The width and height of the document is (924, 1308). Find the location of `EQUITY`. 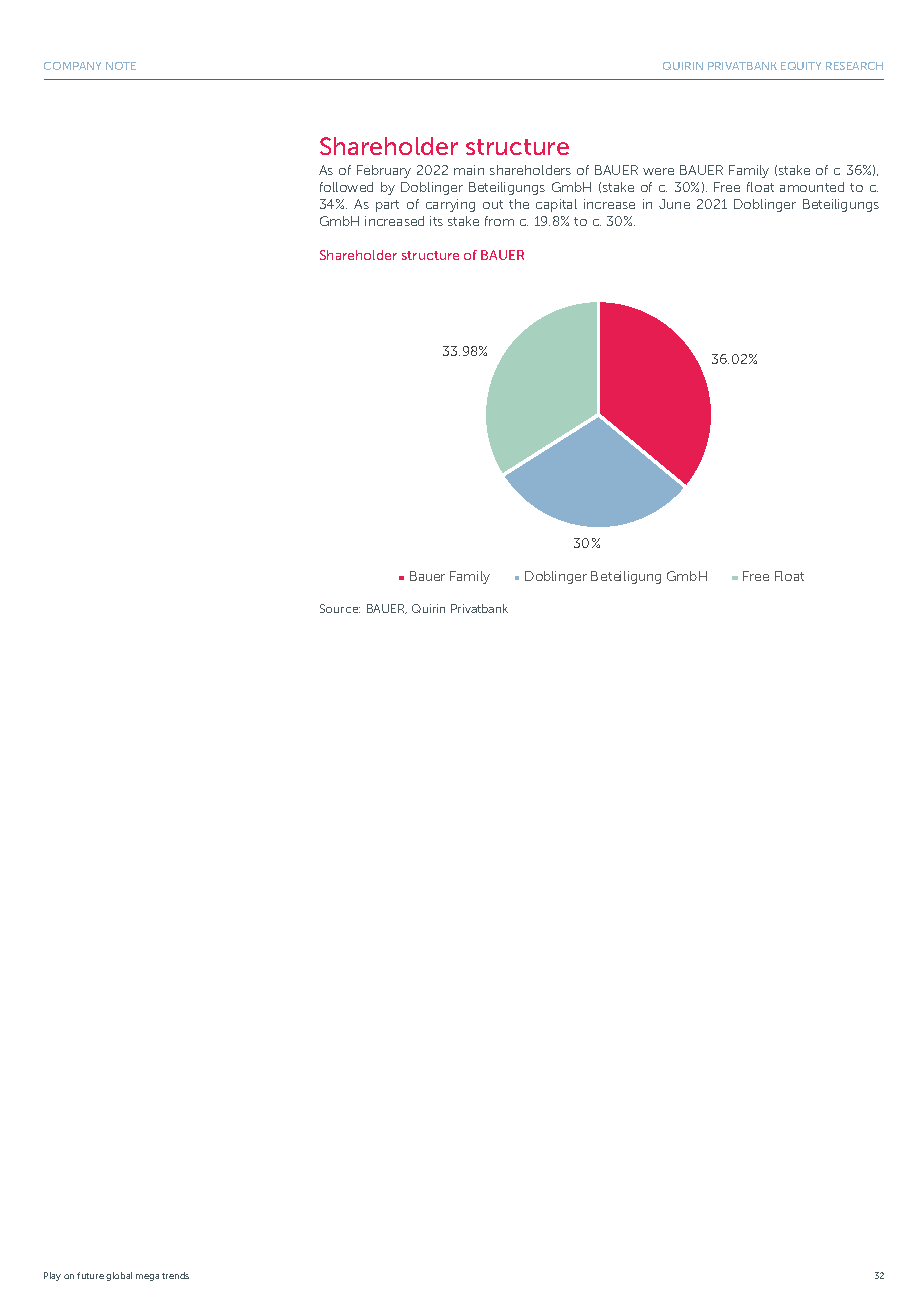

EQUITY is located at coordinates (801, 66).
